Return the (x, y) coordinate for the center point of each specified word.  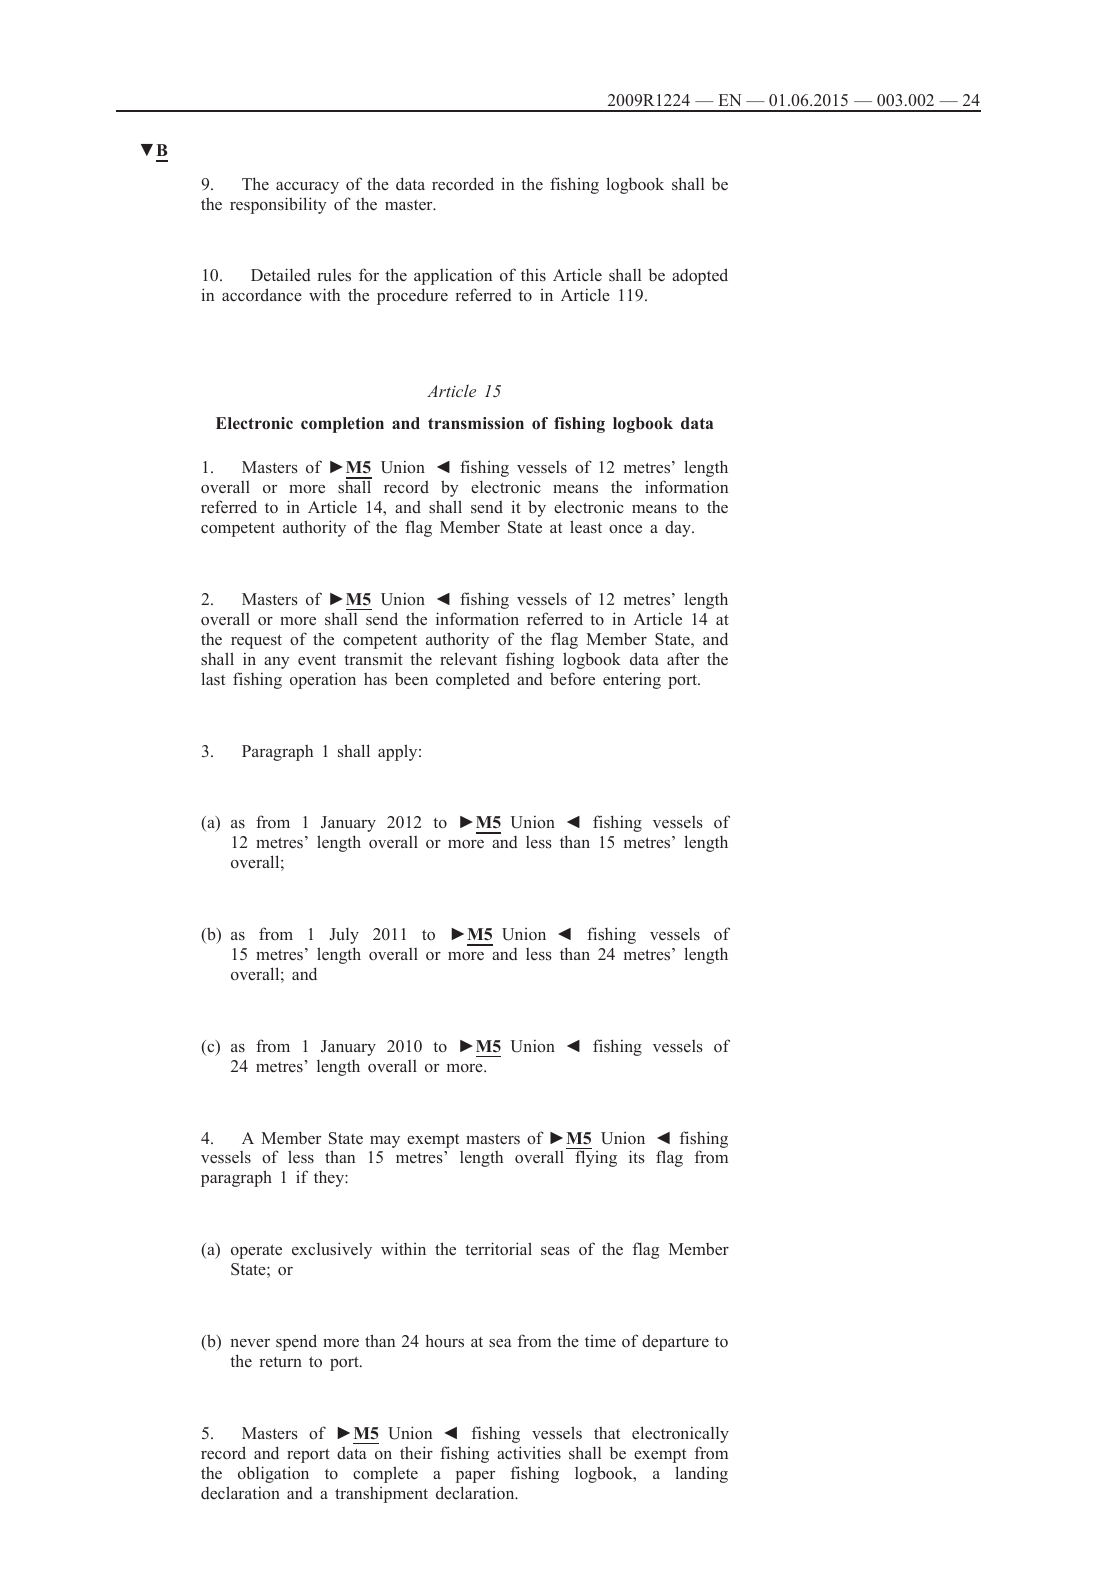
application (453, 276)
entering (632, 680)
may (385, 1142)
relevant (468, 658)
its (637, 1157)
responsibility (278, 205)
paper (475, 1477)
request (256, 641)
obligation (273, 1474)
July (344, 936)
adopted (700, 276)
